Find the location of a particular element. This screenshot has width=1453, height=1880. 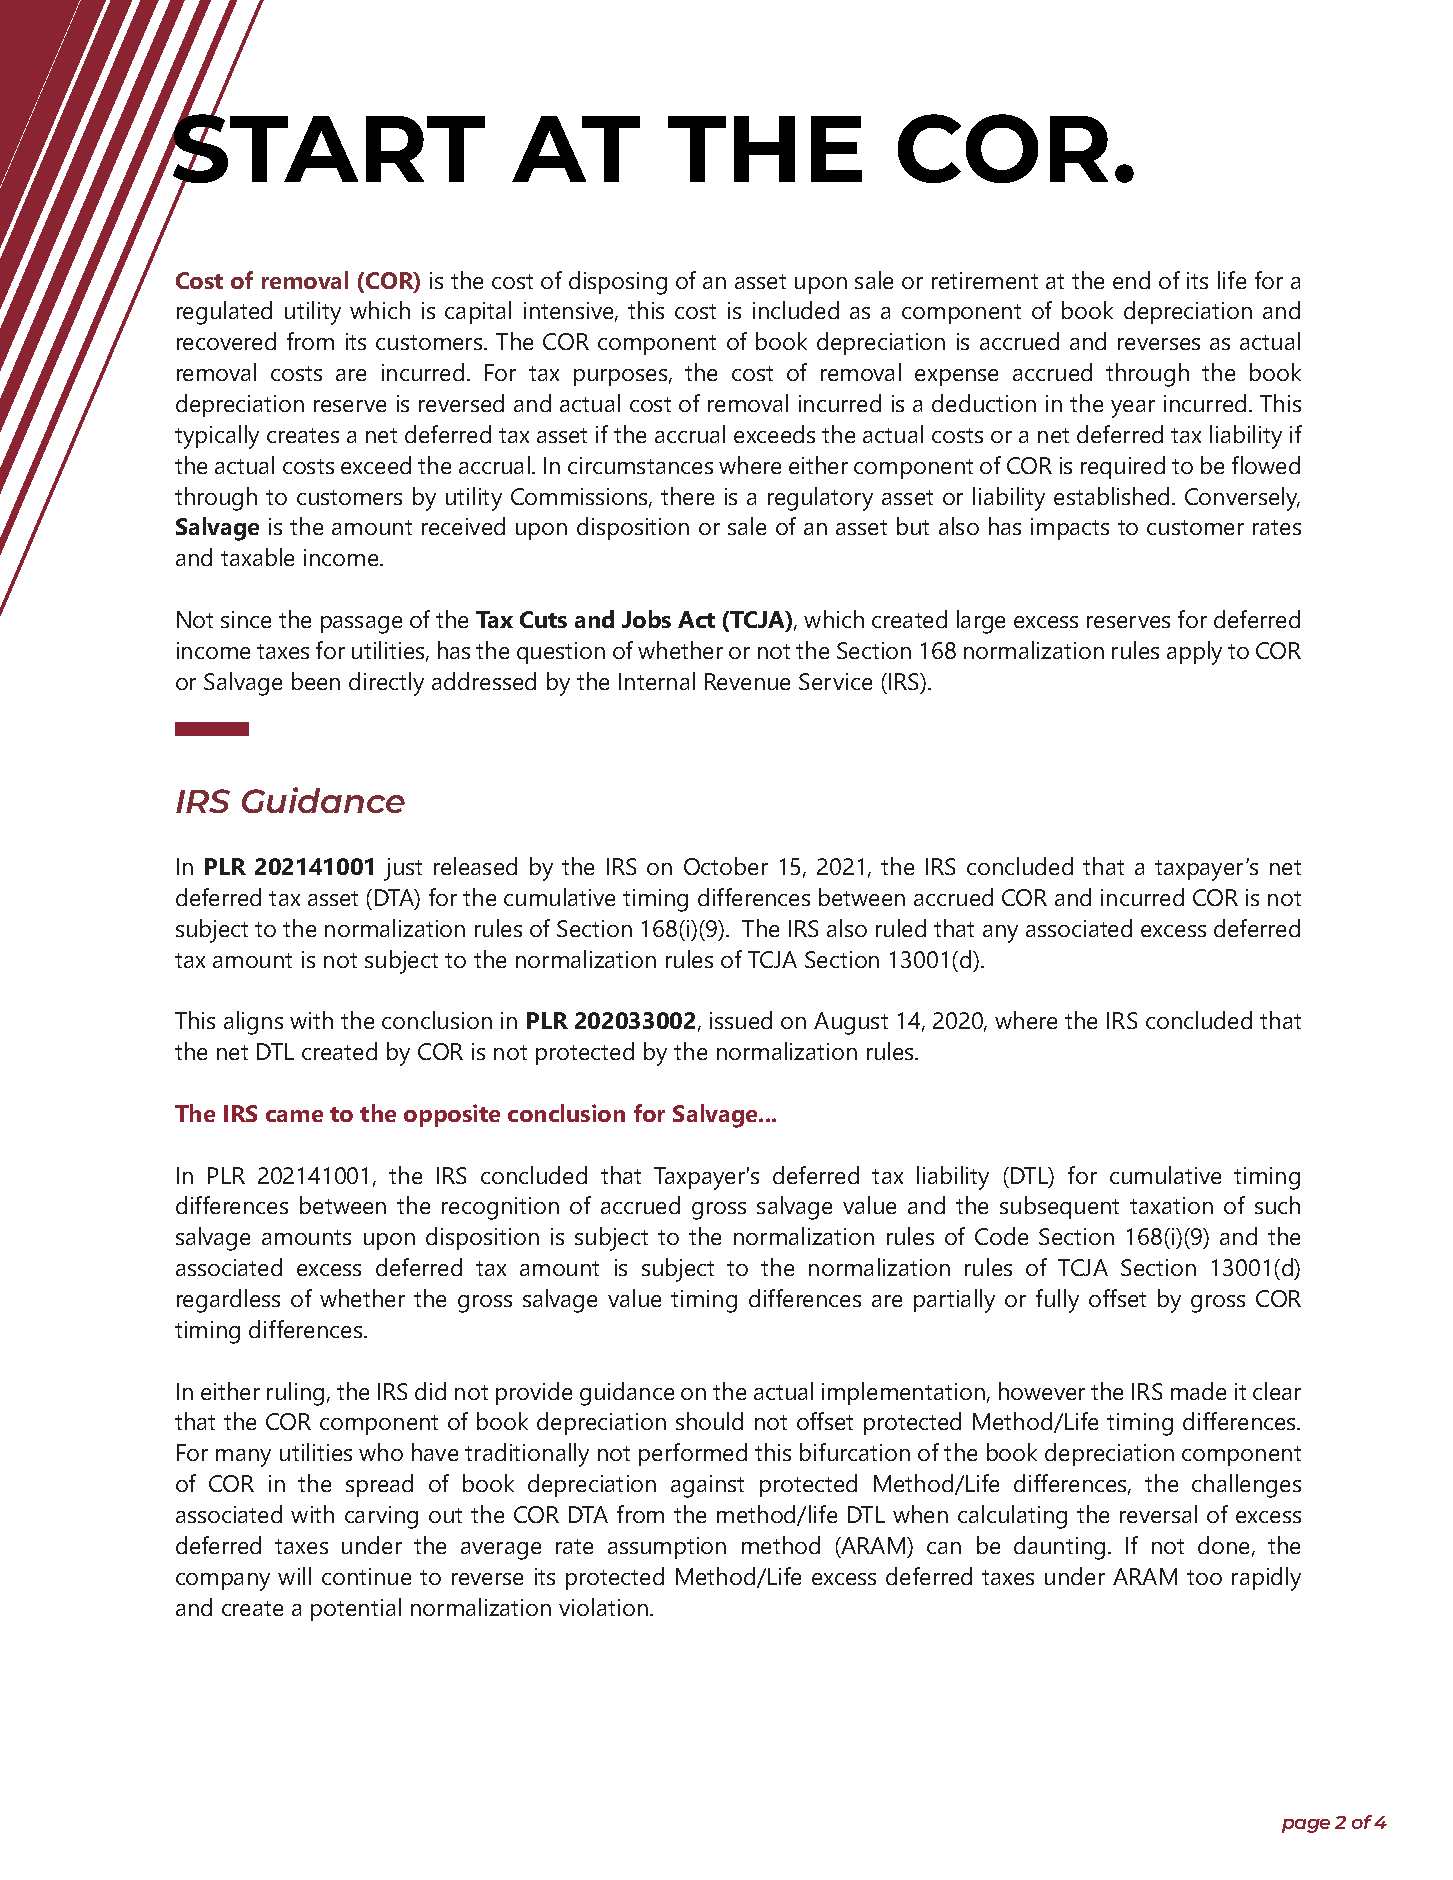

October is located at coordinates (726, 866).
